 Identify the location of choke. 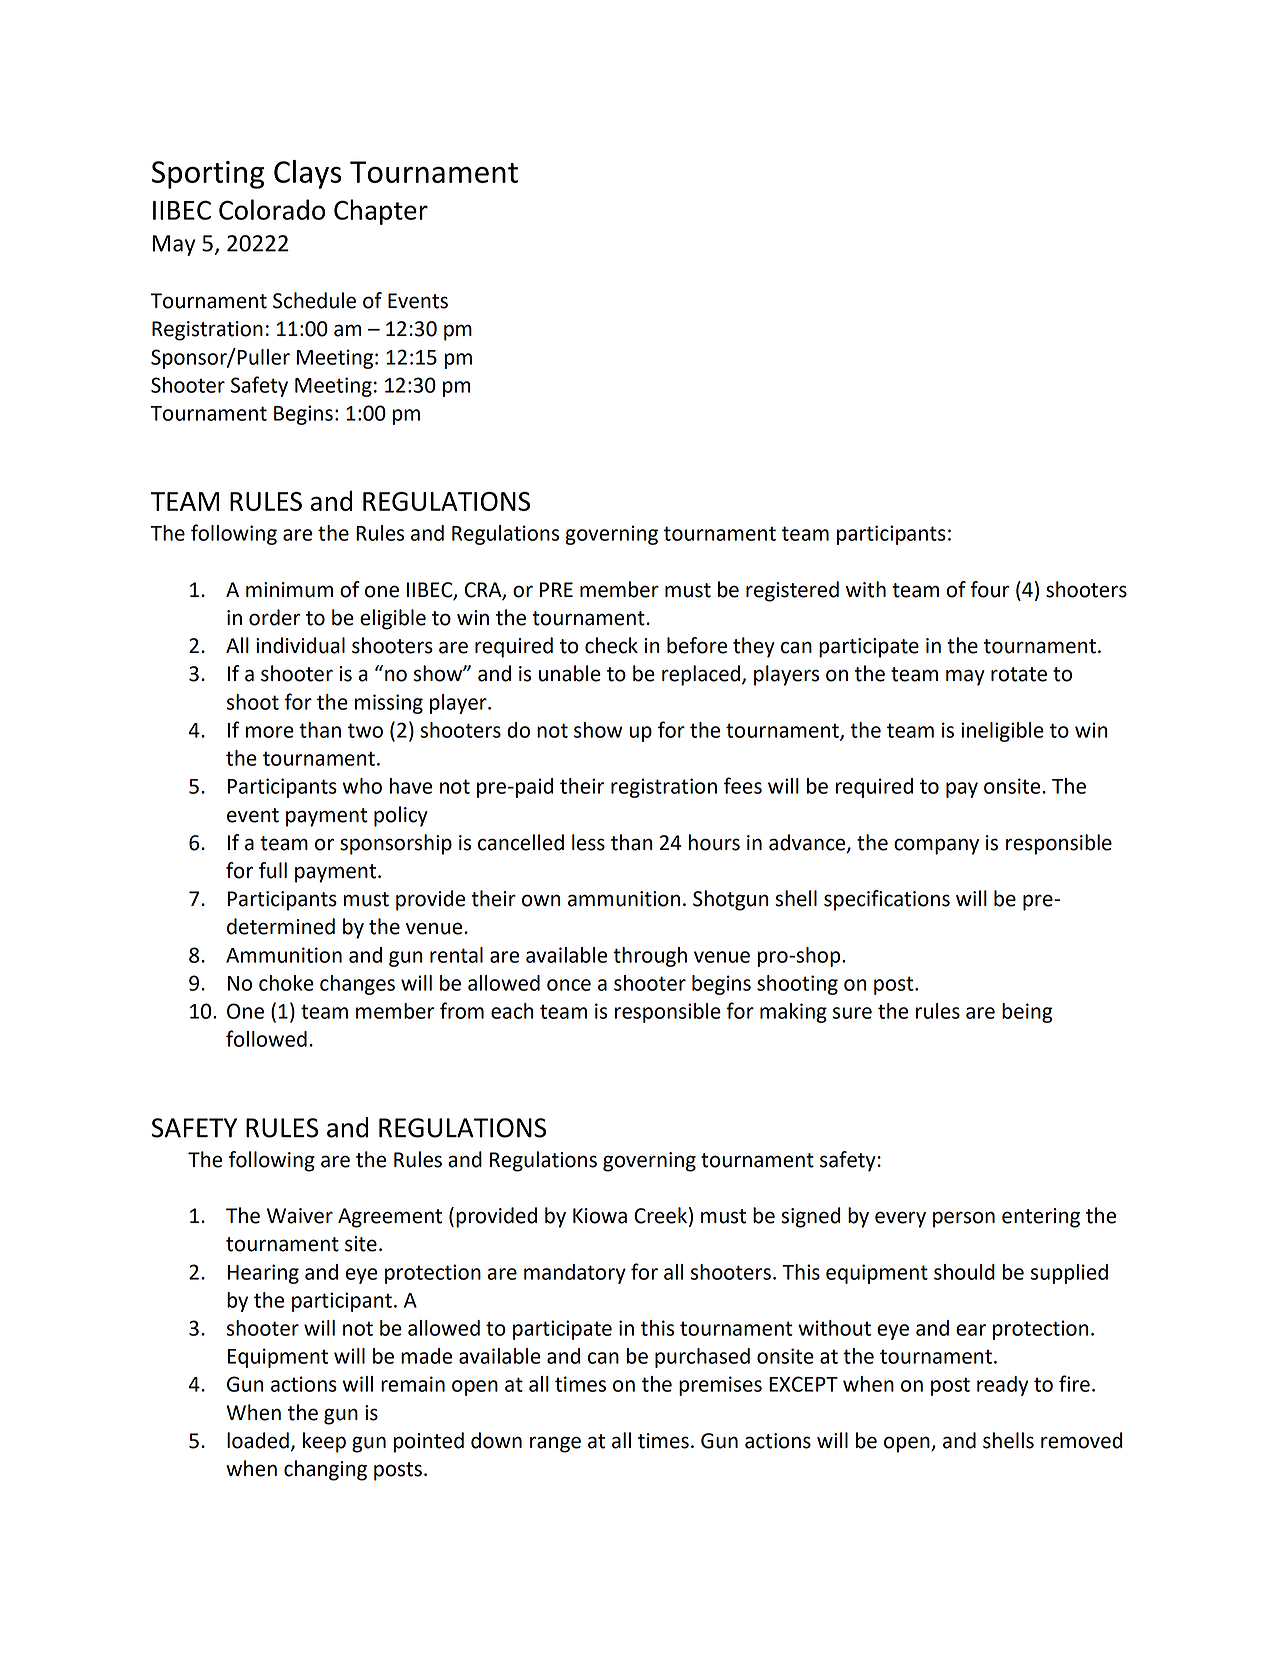
(286, 983).
